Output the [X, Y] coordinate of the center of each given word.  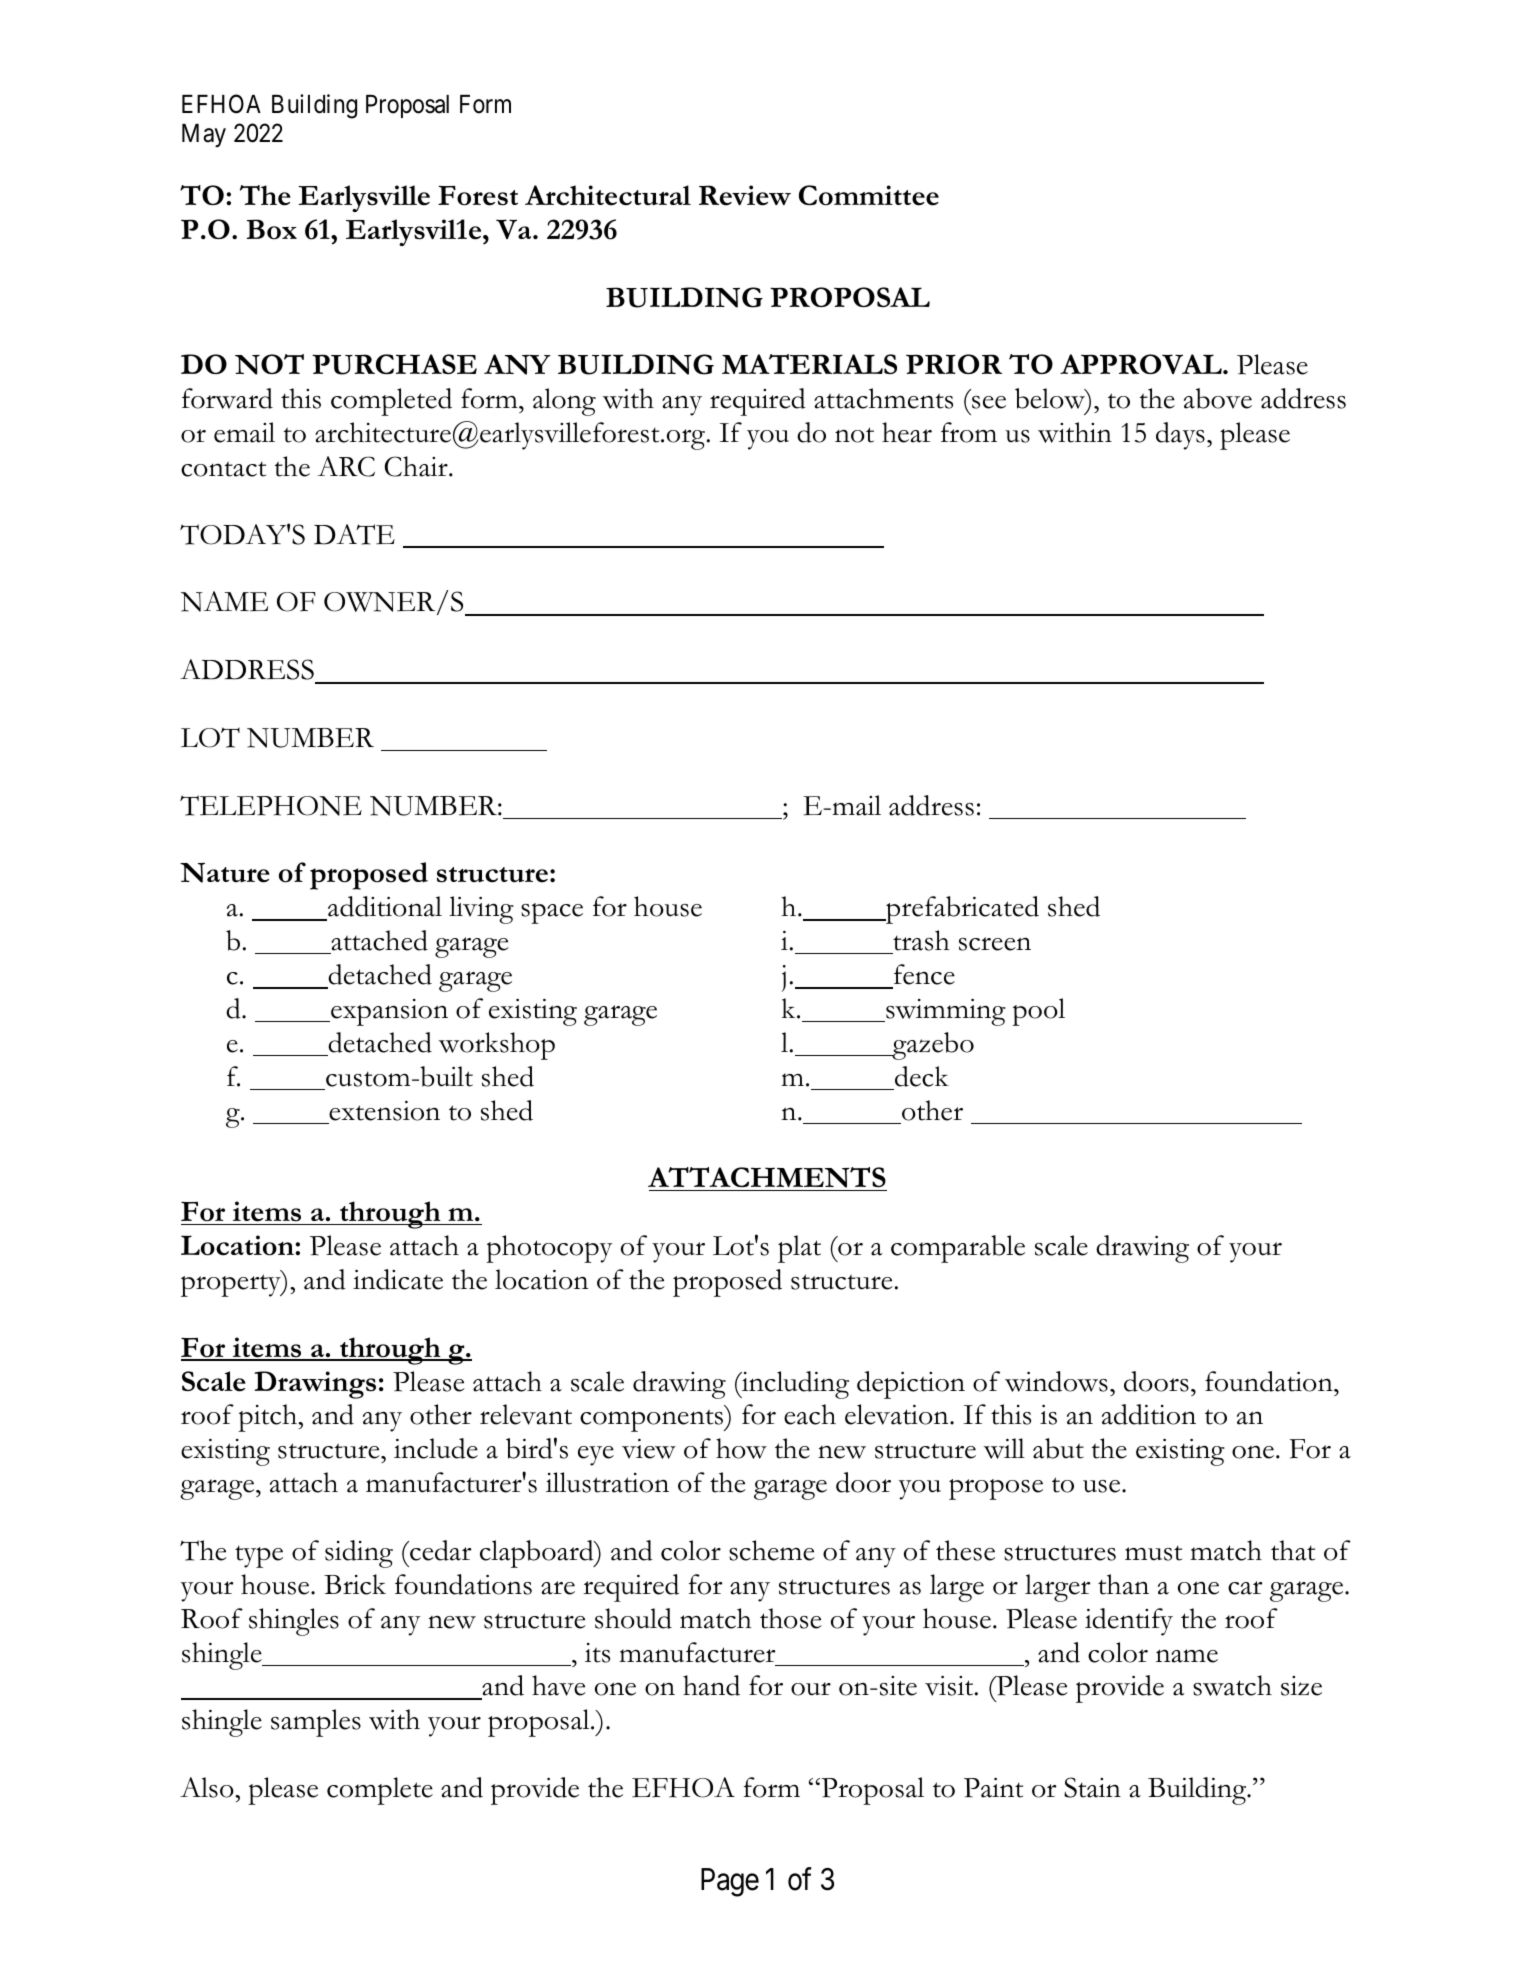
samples [316, 1723]
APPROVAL [1142, 364]
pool [1038, 1012]
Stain [1092, 1787]
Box [272, 229]
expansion [388, 1012]
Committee [869, 195]
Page [730, 1882]
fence [924, 974]
